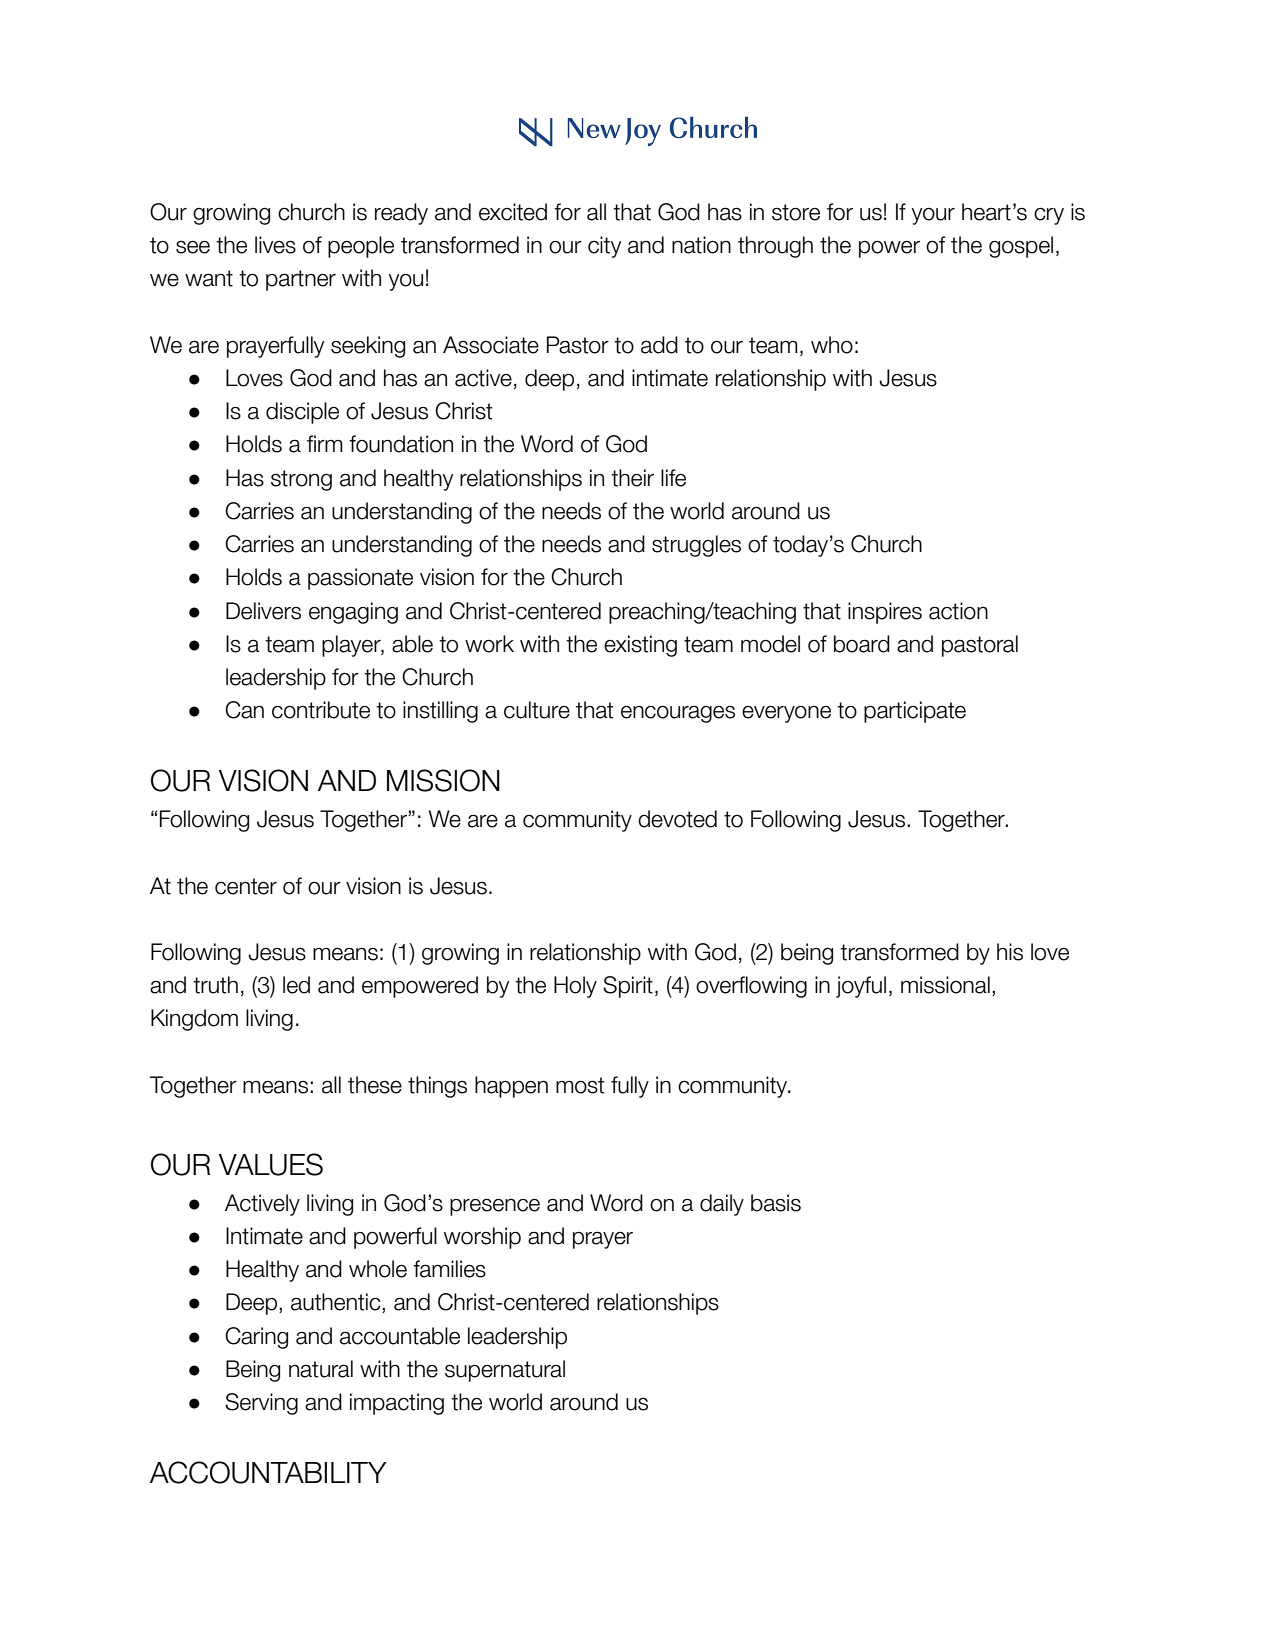 The width and height of the screenshot is (1276, 1651). Describe the element at coordinates (677, 819) in the screenshot. I see `devoted` at that location.
